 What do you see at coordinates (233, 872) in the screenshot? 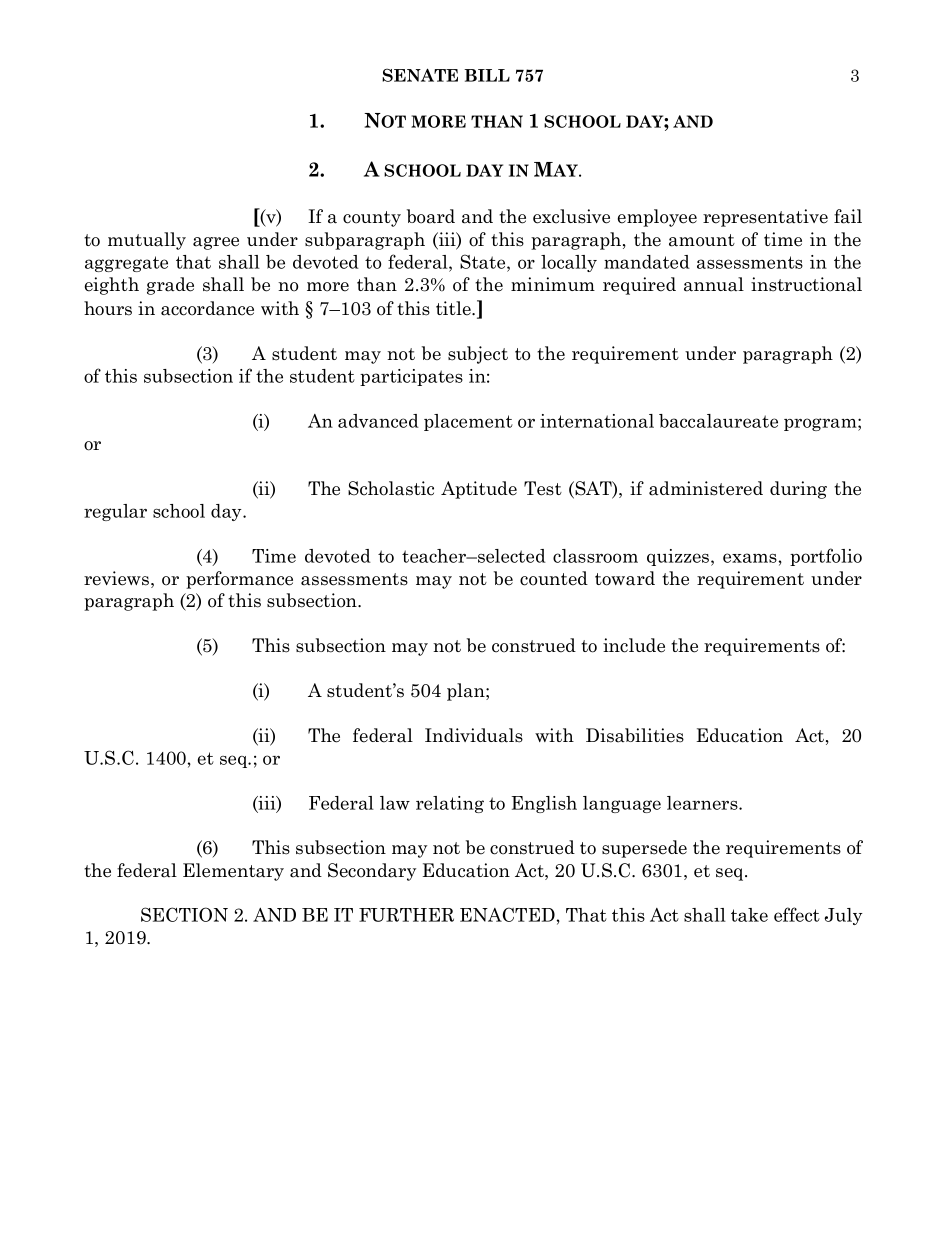
I see `Elementary` at bounding box center [233, 872].
